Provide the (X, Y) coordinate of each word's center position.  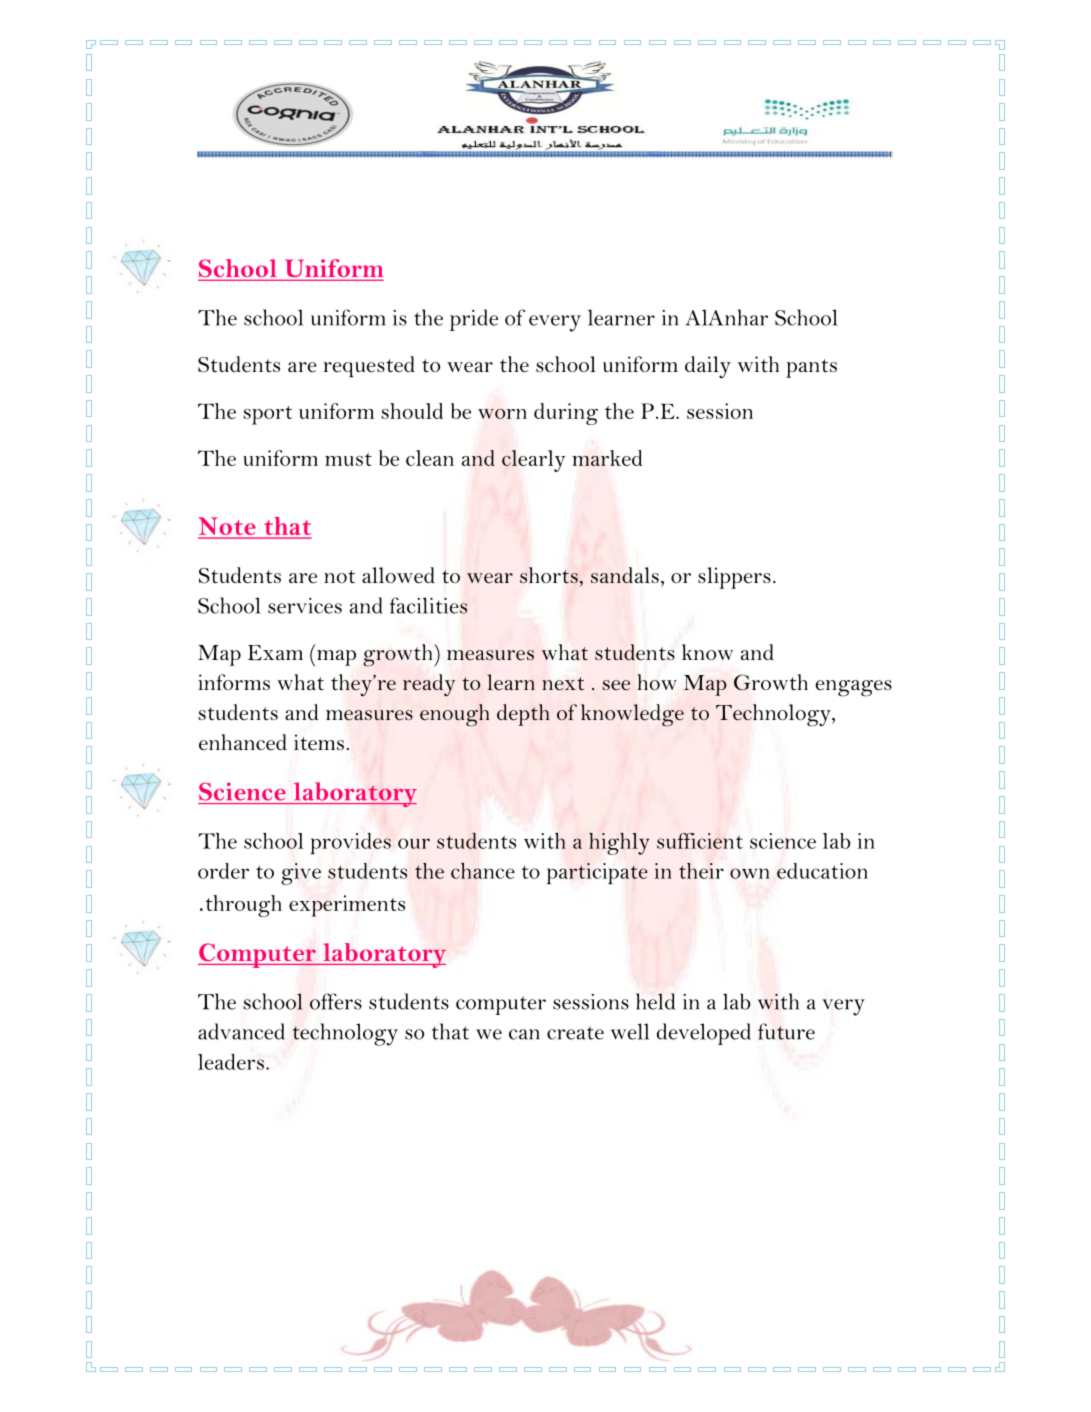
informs (234, 682)
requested (369, 367)
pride (474, 320)
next (563, 684)
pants (811, 368)
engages (854, 688)
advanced (241, 1031)
